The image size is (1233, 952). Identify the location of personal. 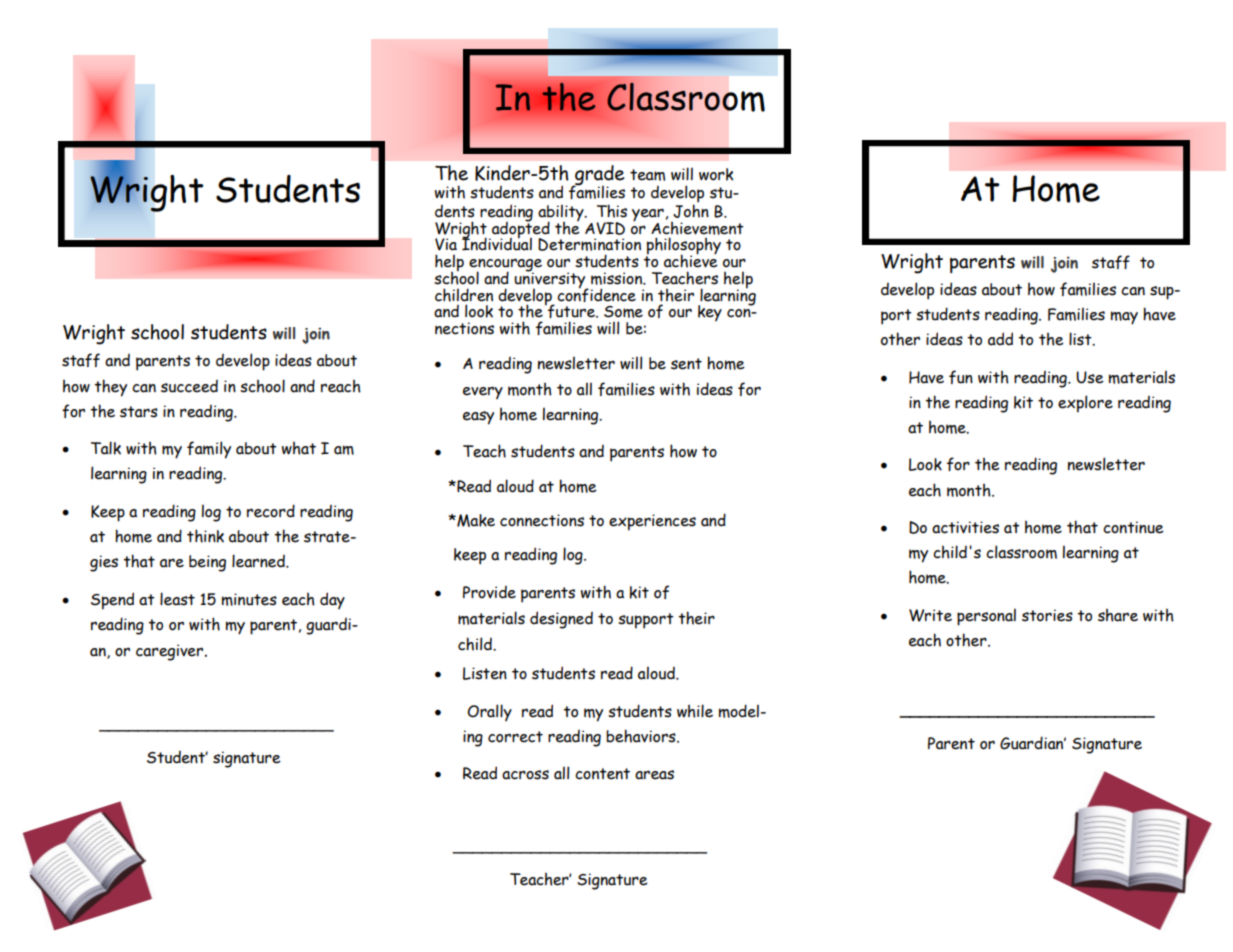
(986, 617).
